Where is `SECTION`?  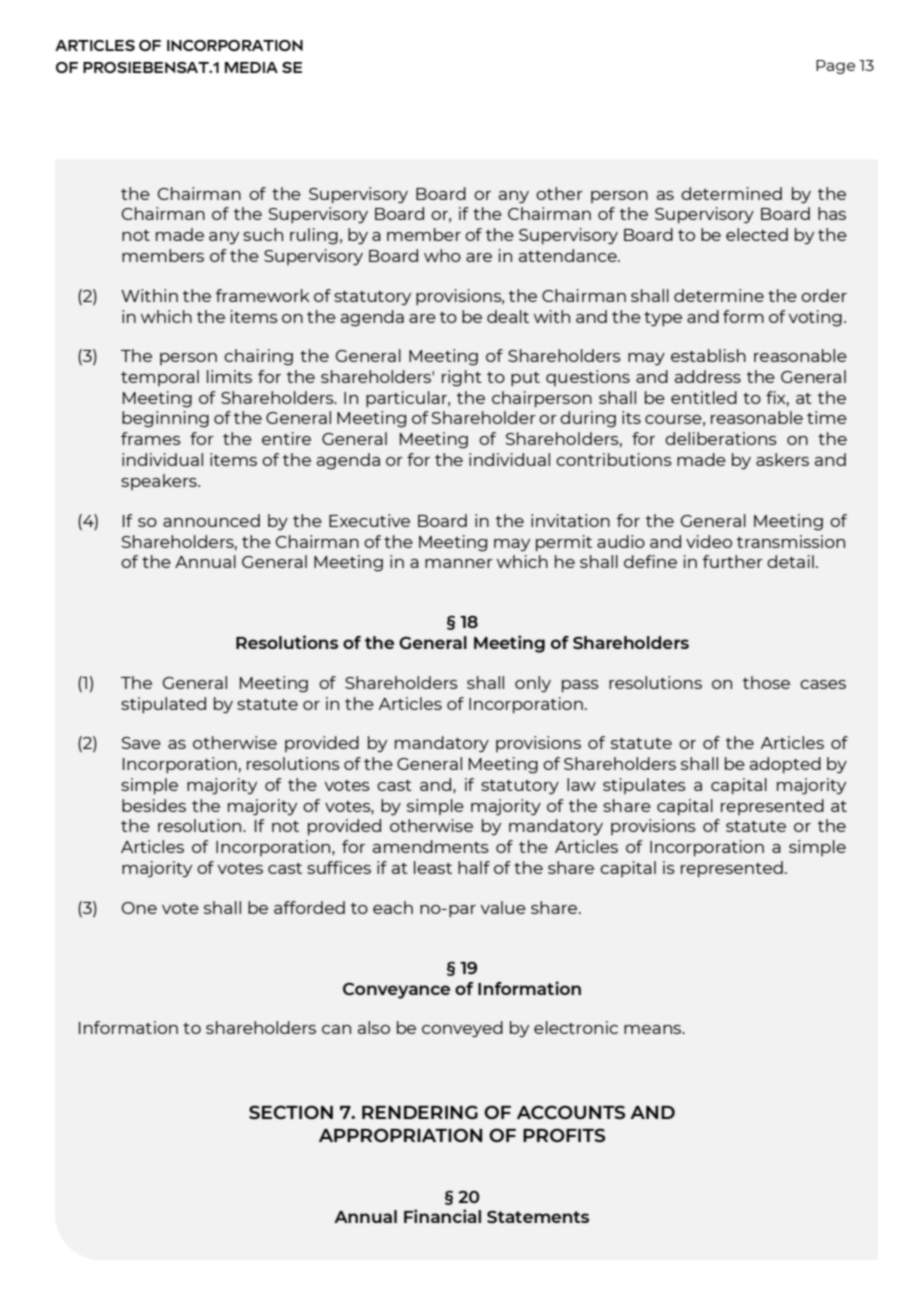 SECTION is located at coordinates (291, 1112).
